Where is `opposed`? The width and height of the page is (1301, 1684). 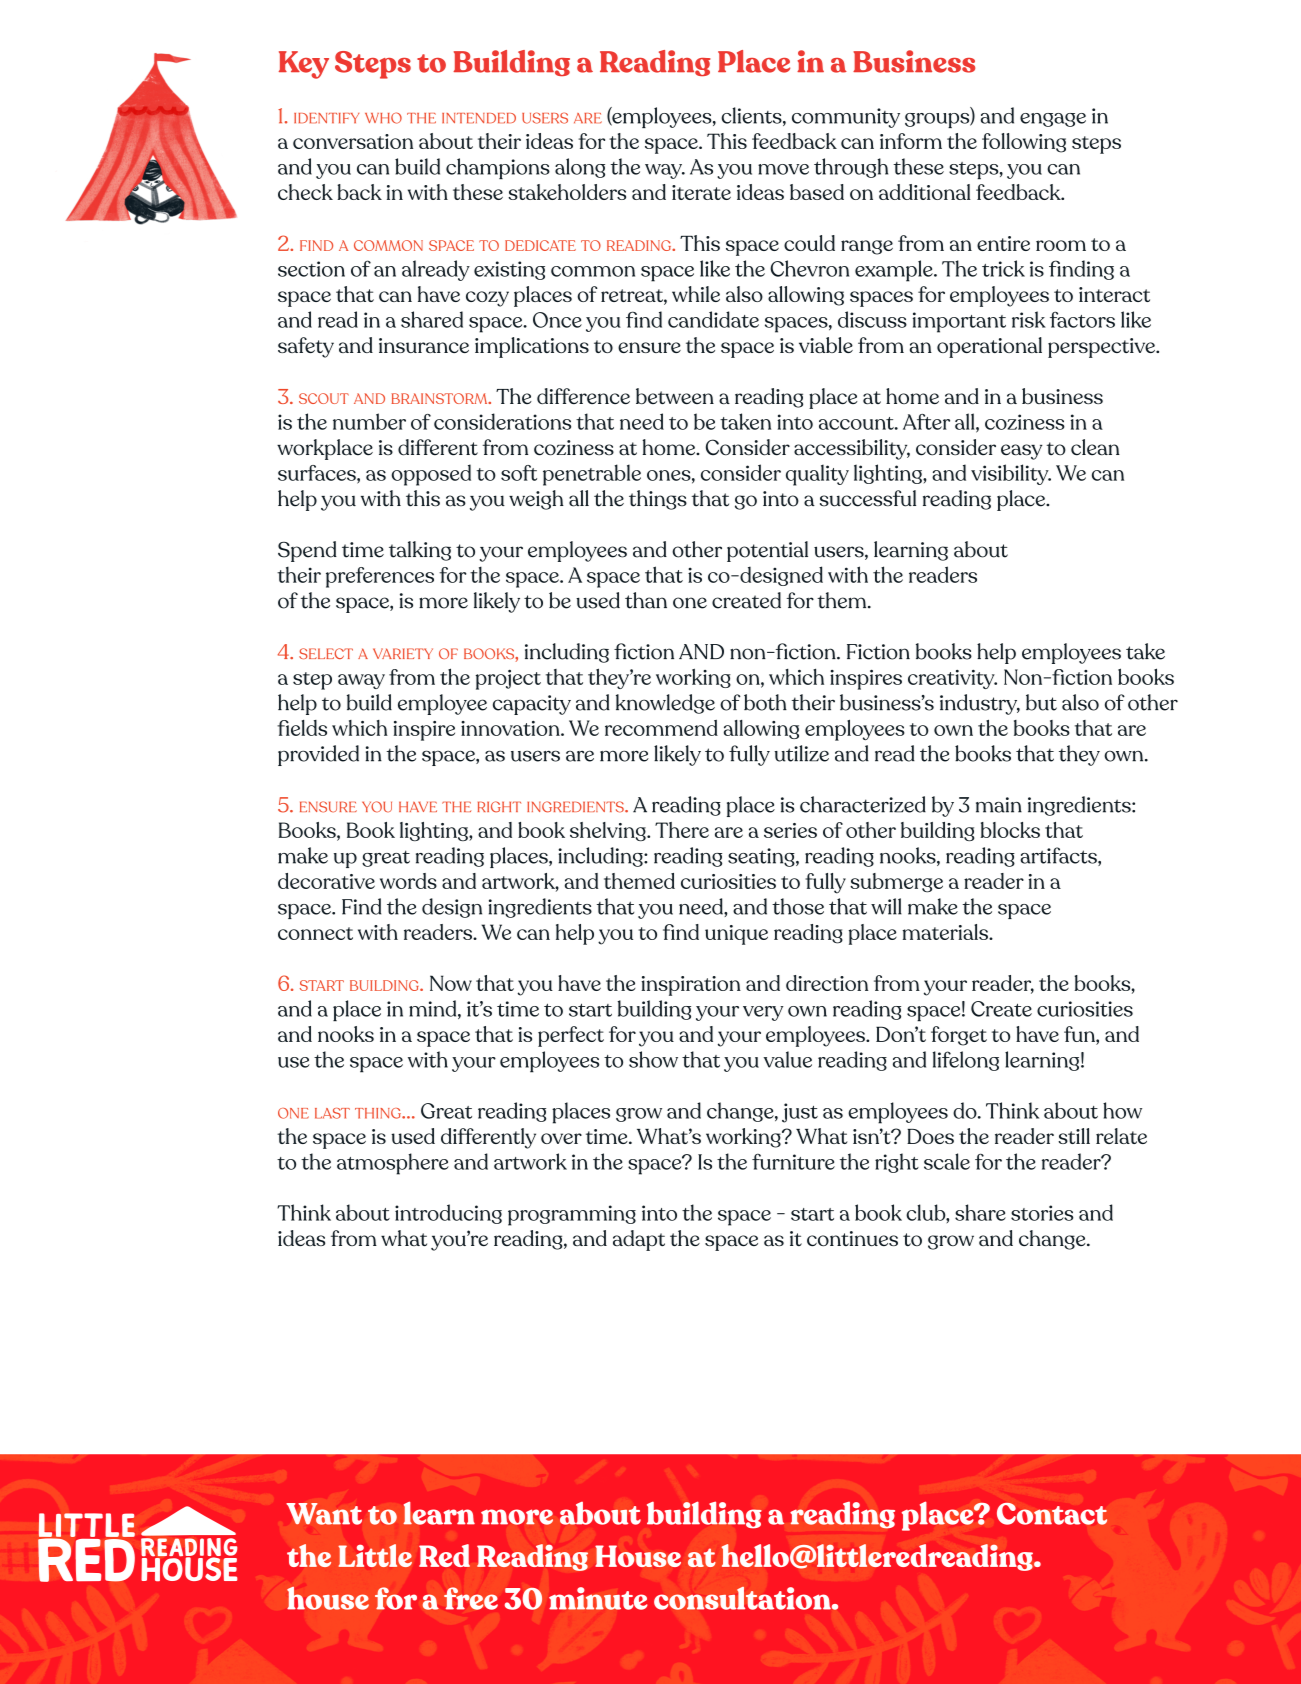
opposed is located at coordinates (431, 475).
